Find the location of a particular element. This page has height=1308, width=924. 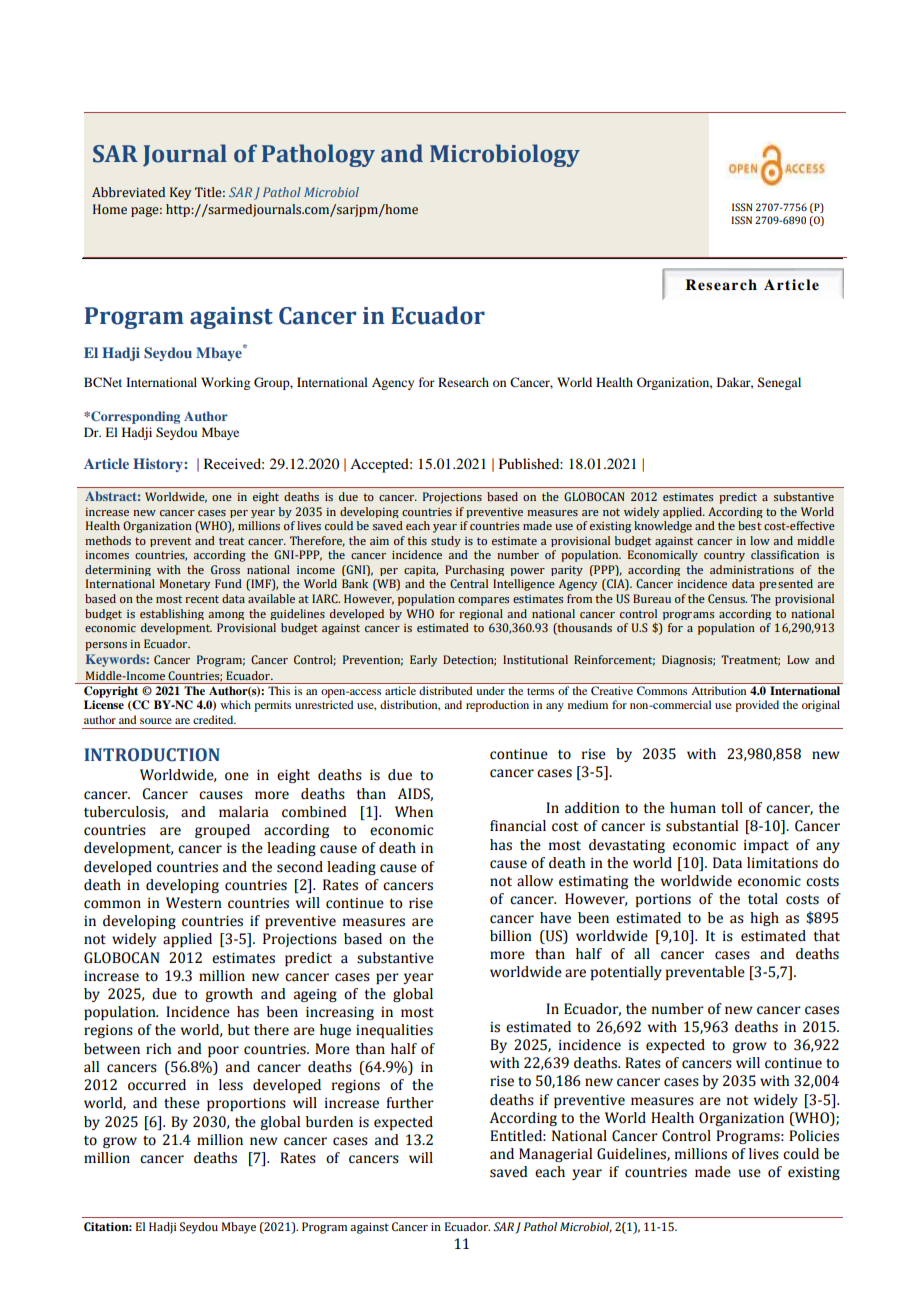

toll is located at coordinates (732, 808).
